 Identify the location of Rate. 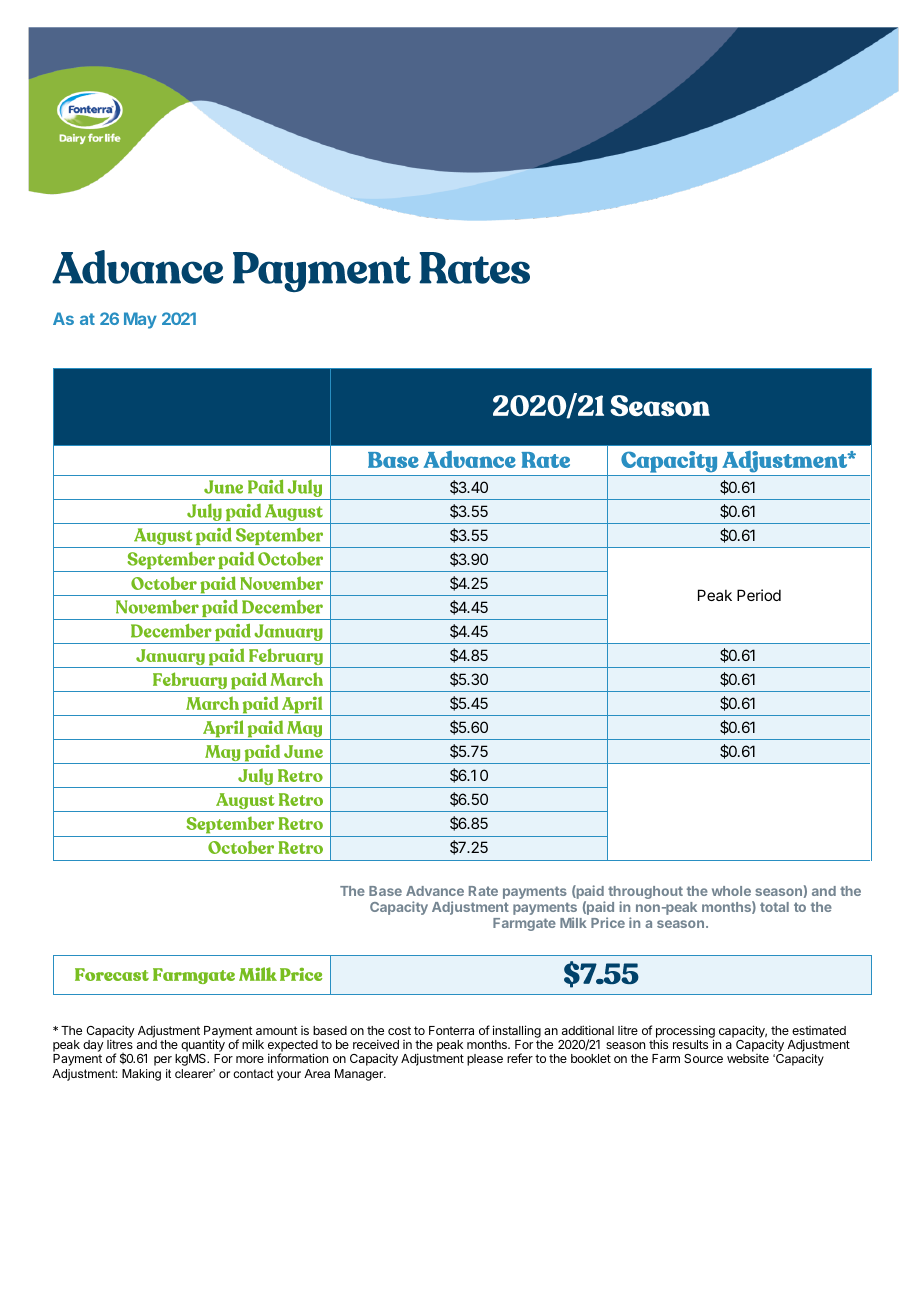
(483, 891).
